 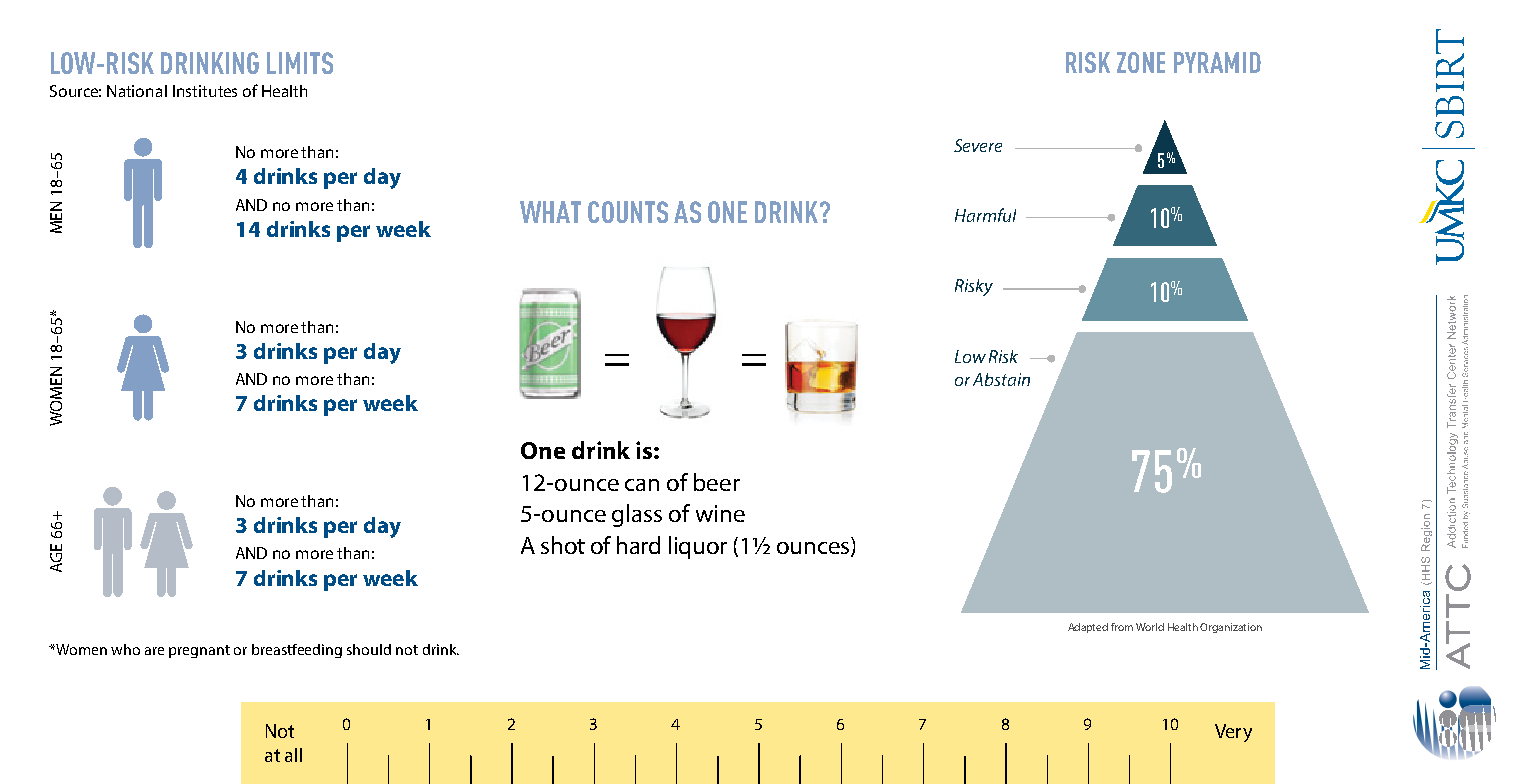 What do you see at coordinates (1001, 379) in the screenshot?
I see `Abstain` at bounding box center [1001, 379].
